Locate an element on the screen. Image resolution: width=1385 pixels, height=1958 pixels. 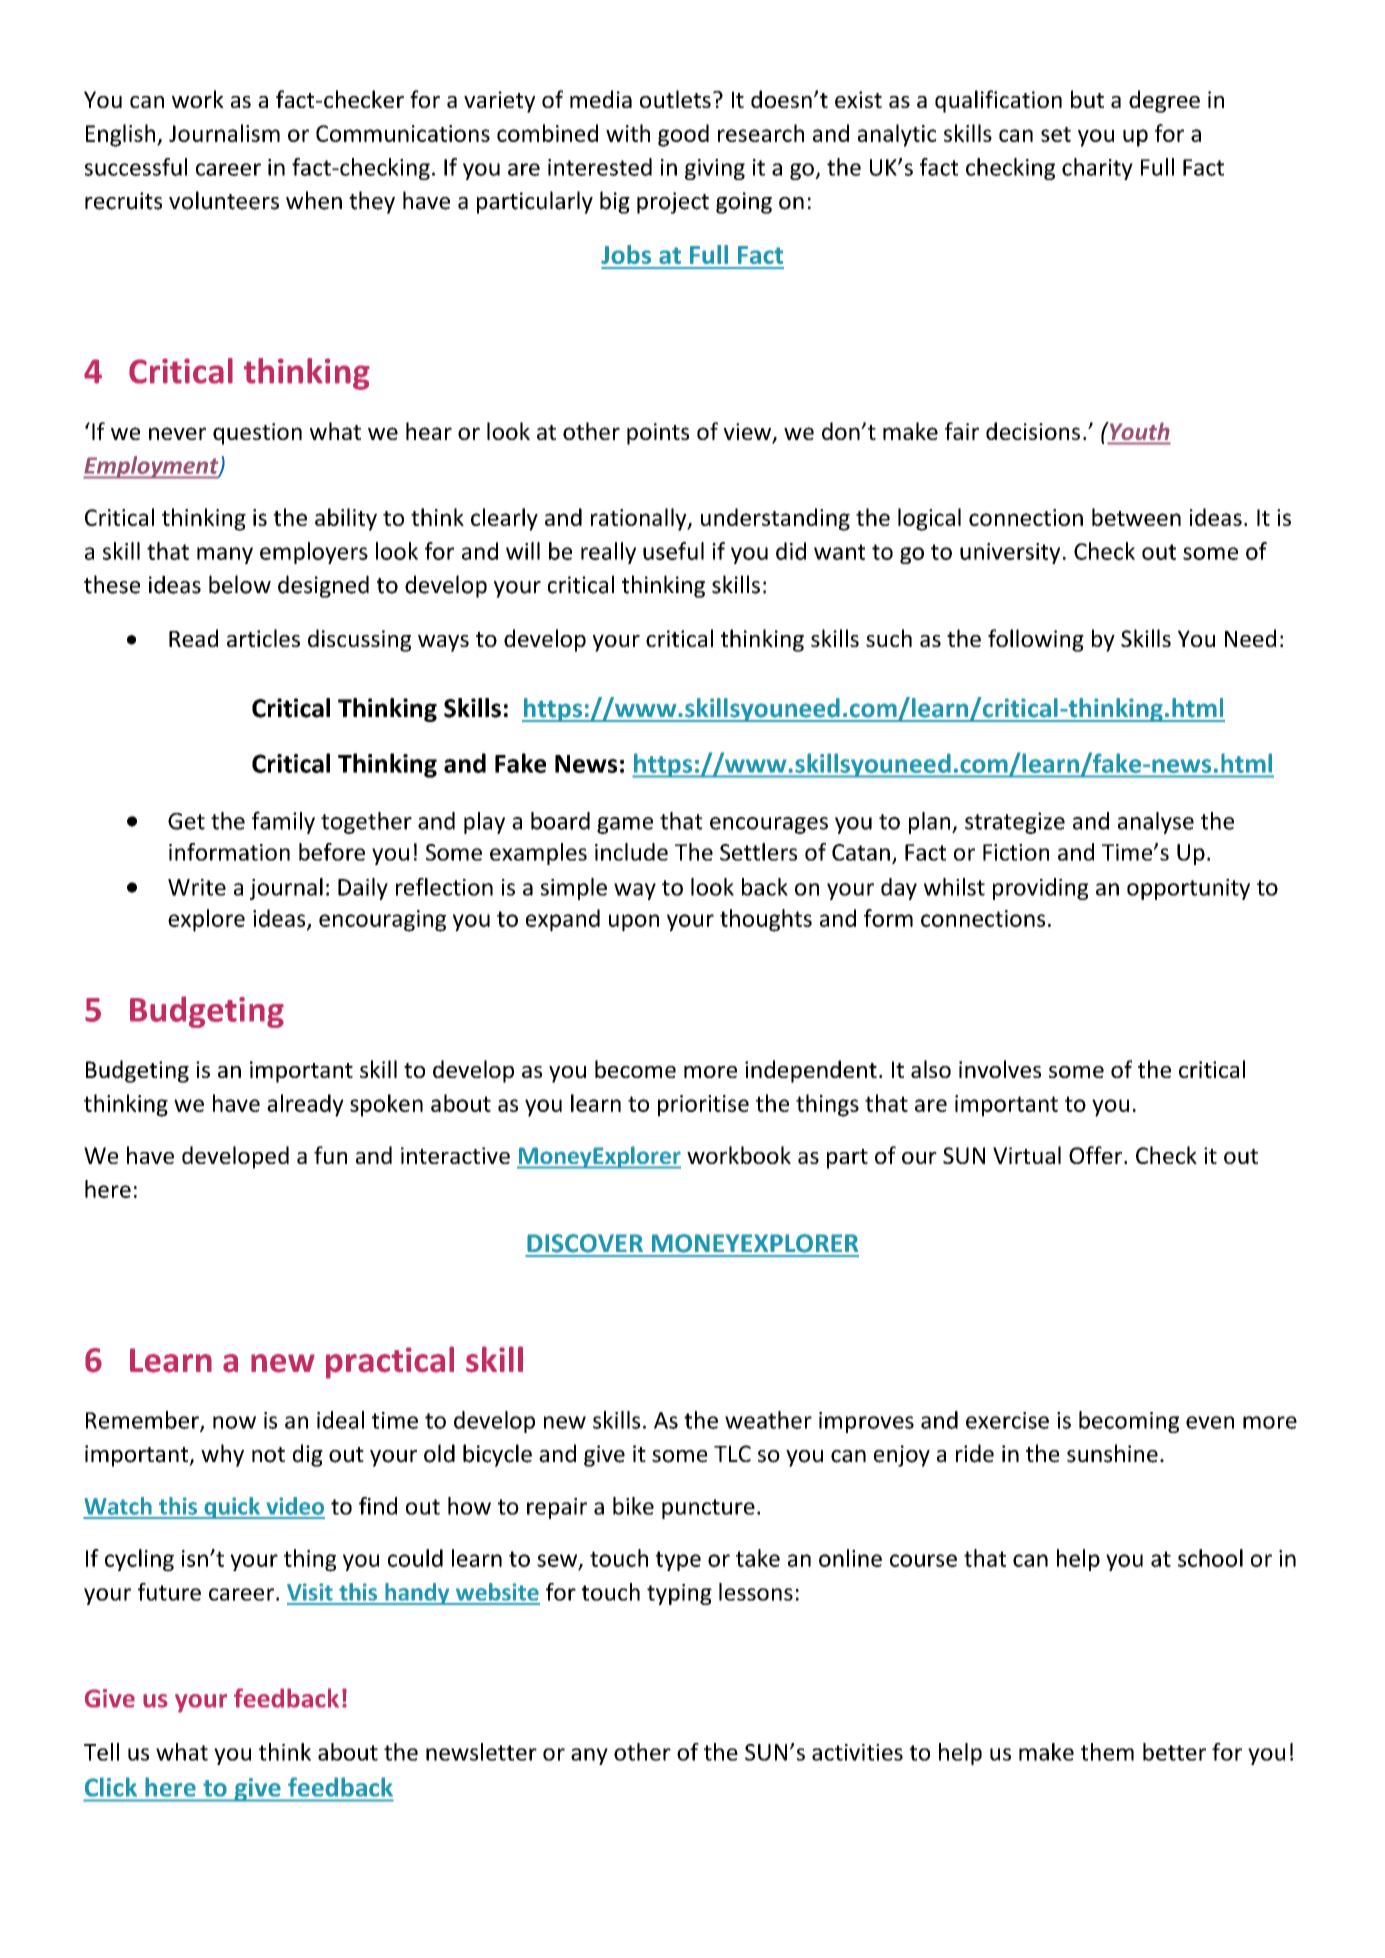
upon is located at coordinates (634, 923).
